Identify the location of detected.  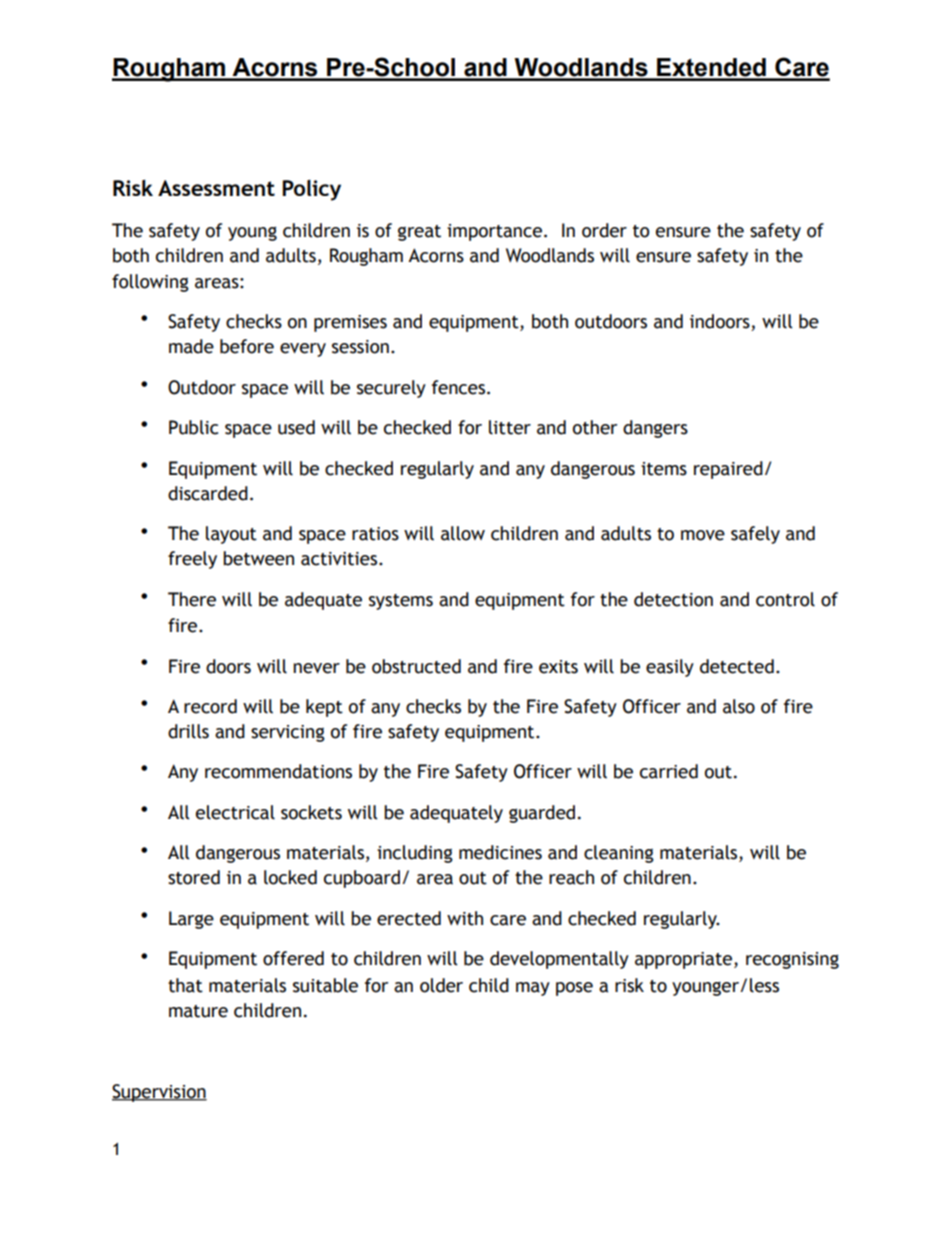
(737, 666).
